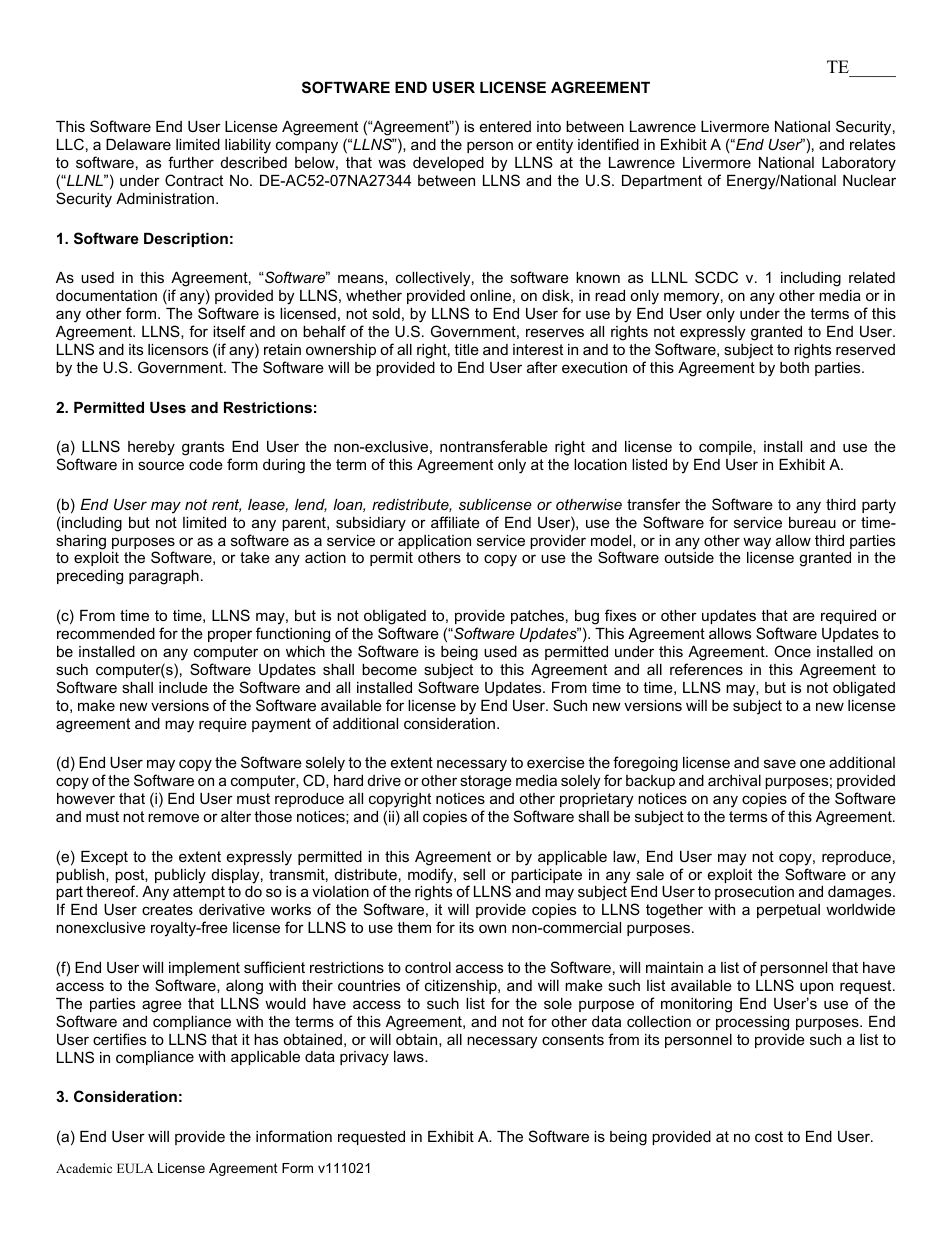 This screenshot has height=1233, width=952. I want to click on affiliate, so click(455, 522).
